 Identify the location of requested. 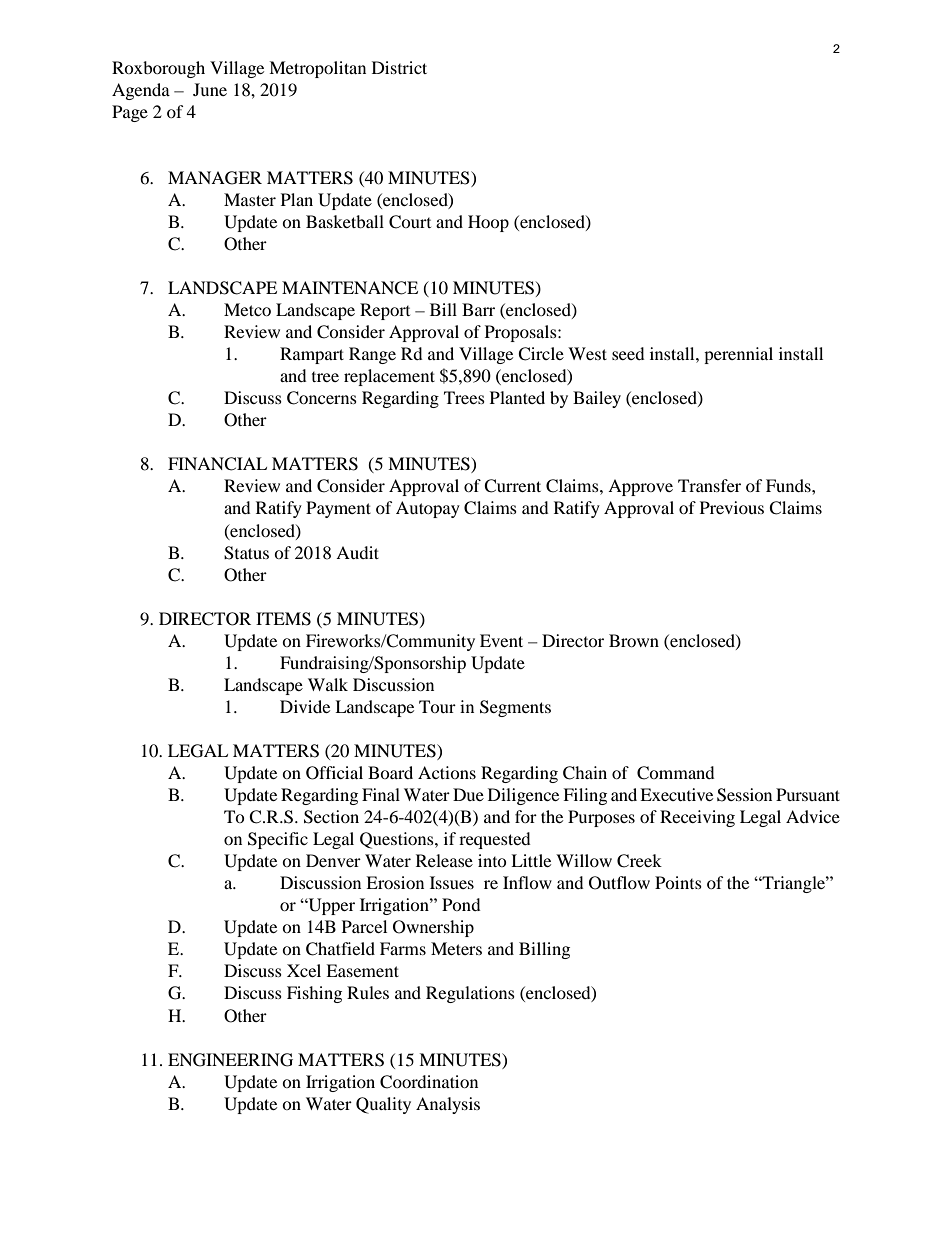
(495, 840).
